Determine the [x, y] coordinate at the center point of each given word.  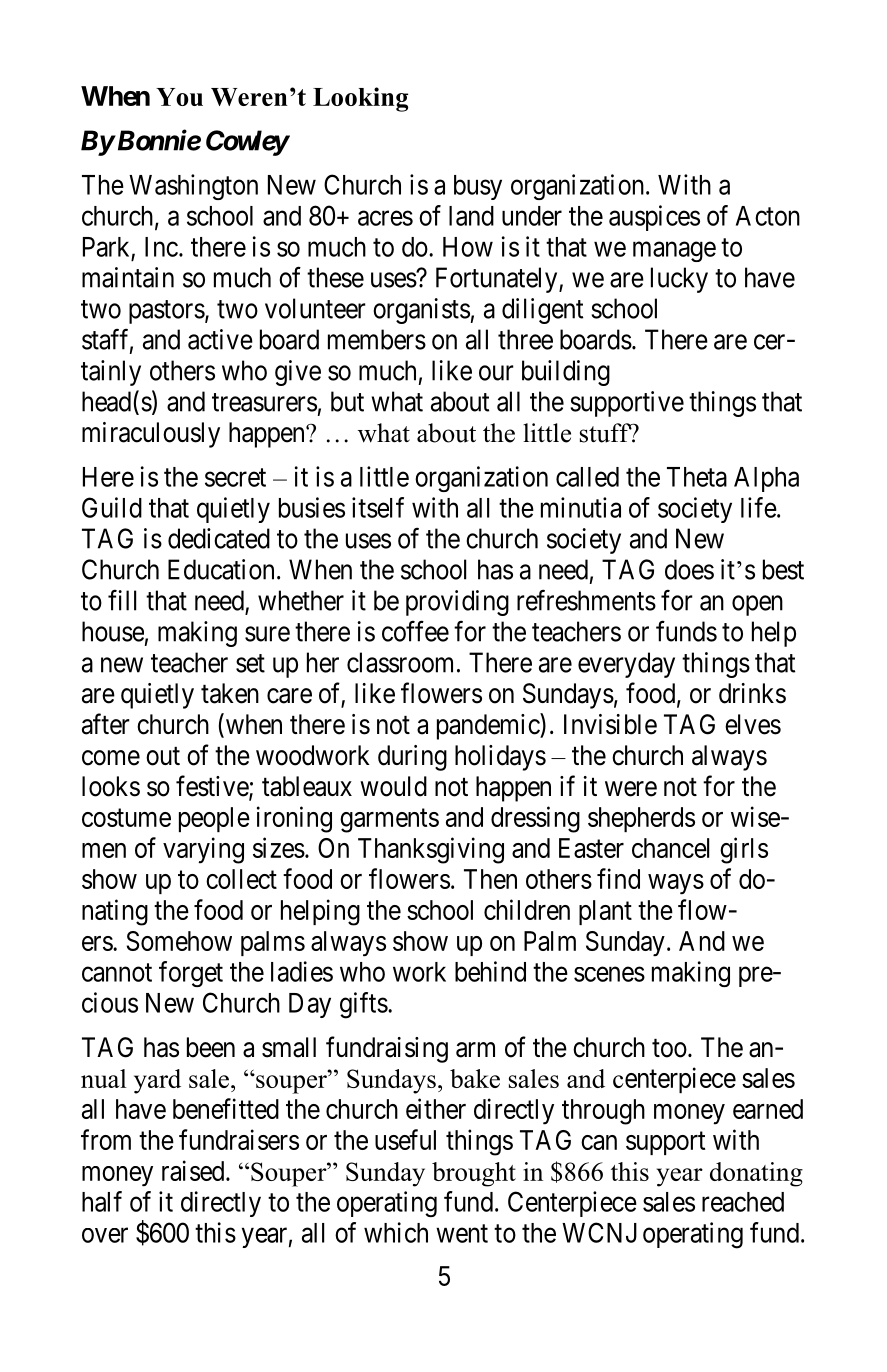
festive [213, 787]
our [496, 373]
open [757, 605]
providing [457, 603]
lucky [679, 280]
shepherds [641, 819]
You [179, 97]
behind [490, 971]
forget [191, 974]
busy [478, 187]
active [220, 339]
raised [194, 1170]
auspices [654, 218]
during [412, 758]
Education [221, 569]
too [669, 1048]
